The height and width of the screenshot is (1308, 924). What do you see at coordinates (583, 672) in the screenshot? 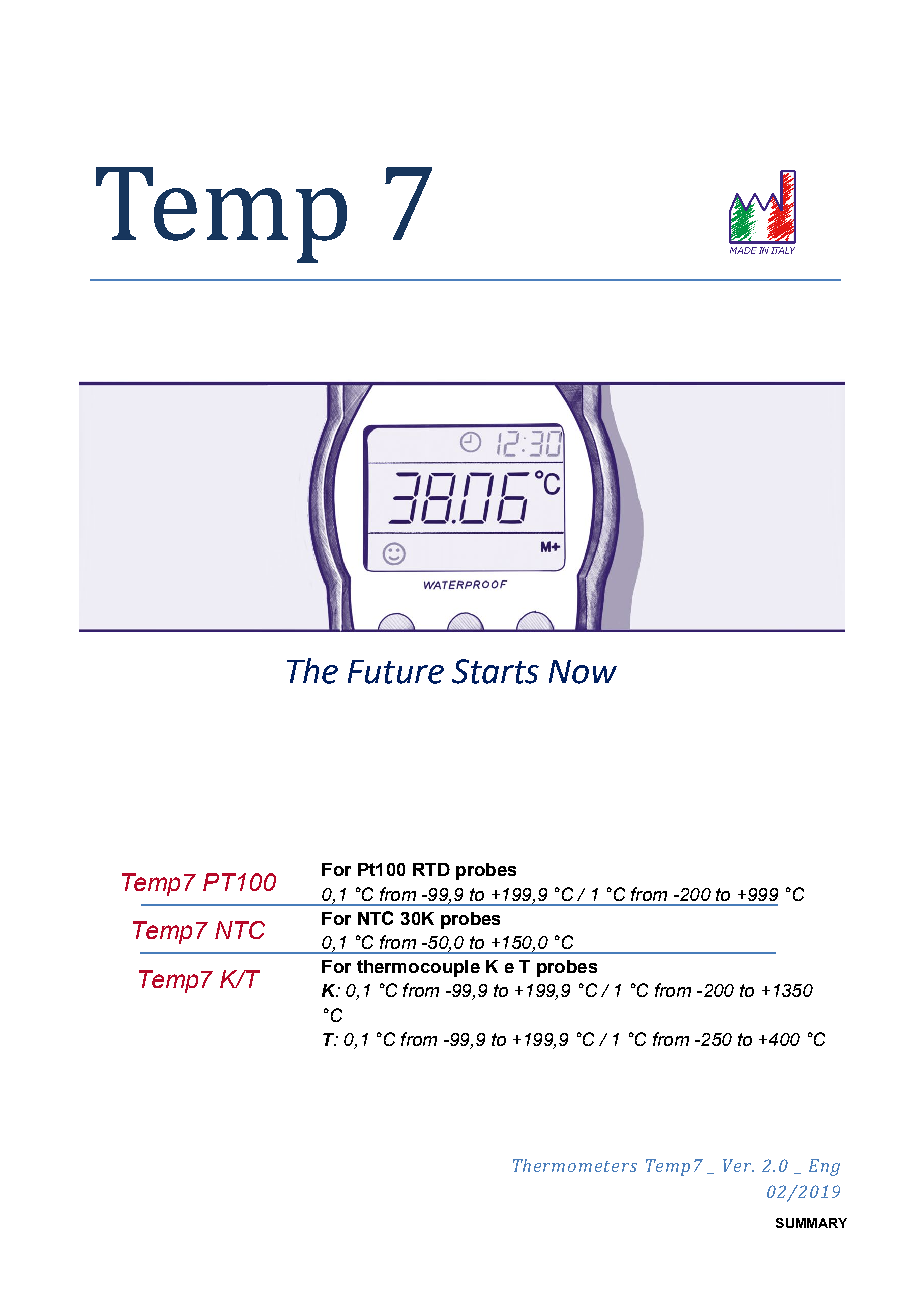
I see `Now` at bounding box center [583, 672].
